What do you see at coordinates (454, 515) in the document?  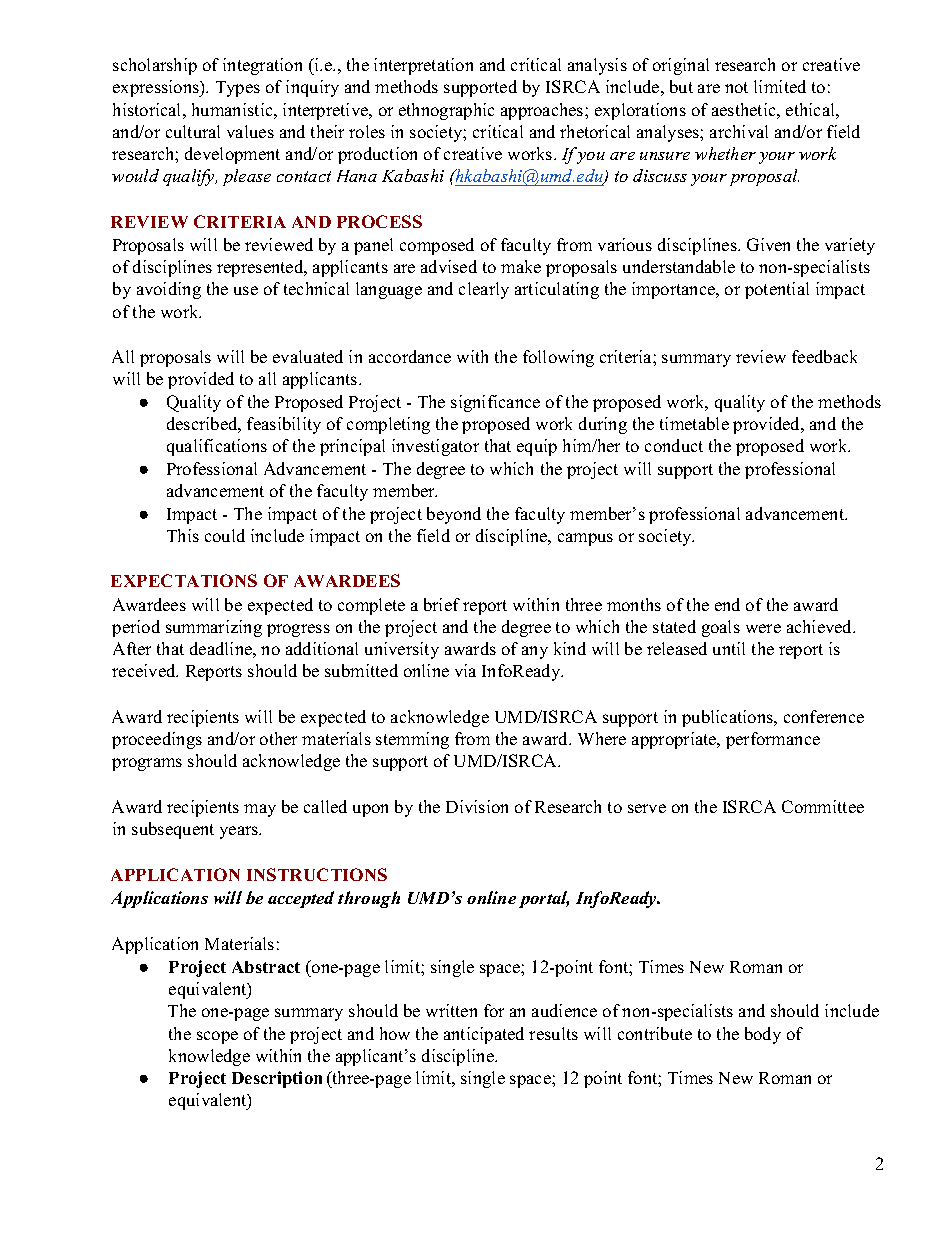 I see `beyond` at bounding box center [454, 515].
